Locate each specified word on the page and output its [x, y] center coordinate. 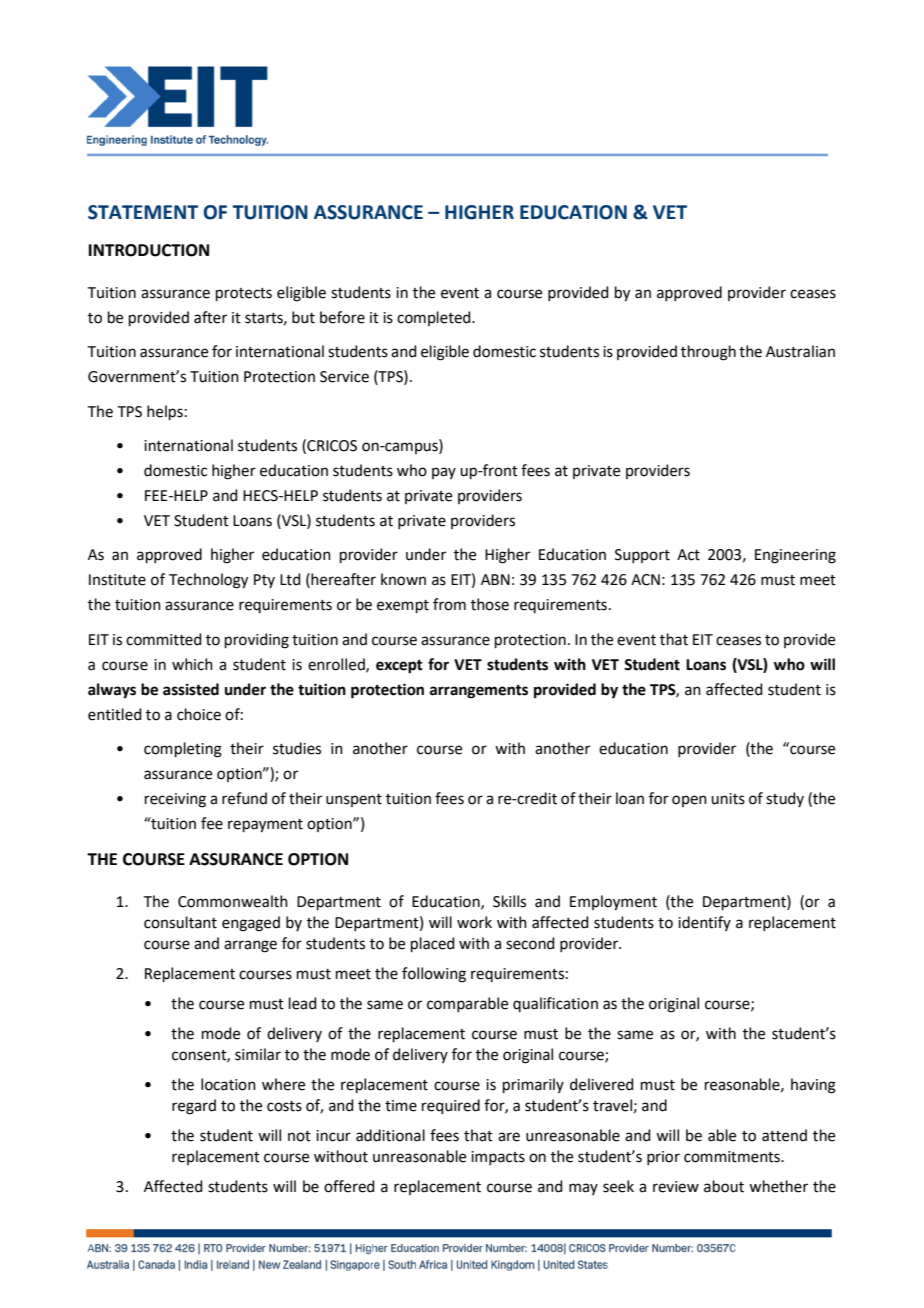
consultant [180, 922]
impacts [498, 1158]
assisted [191, 689]
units [728, 799]
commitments [733, 1157]
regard [194, 1107]
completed [435, 318]
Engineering [795, 556]
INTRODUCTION [149, 250]
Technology [208, 581]
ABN [495, 579]
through [708, 353]
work [474, 922]
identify [704, 923]
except [399, 667]
